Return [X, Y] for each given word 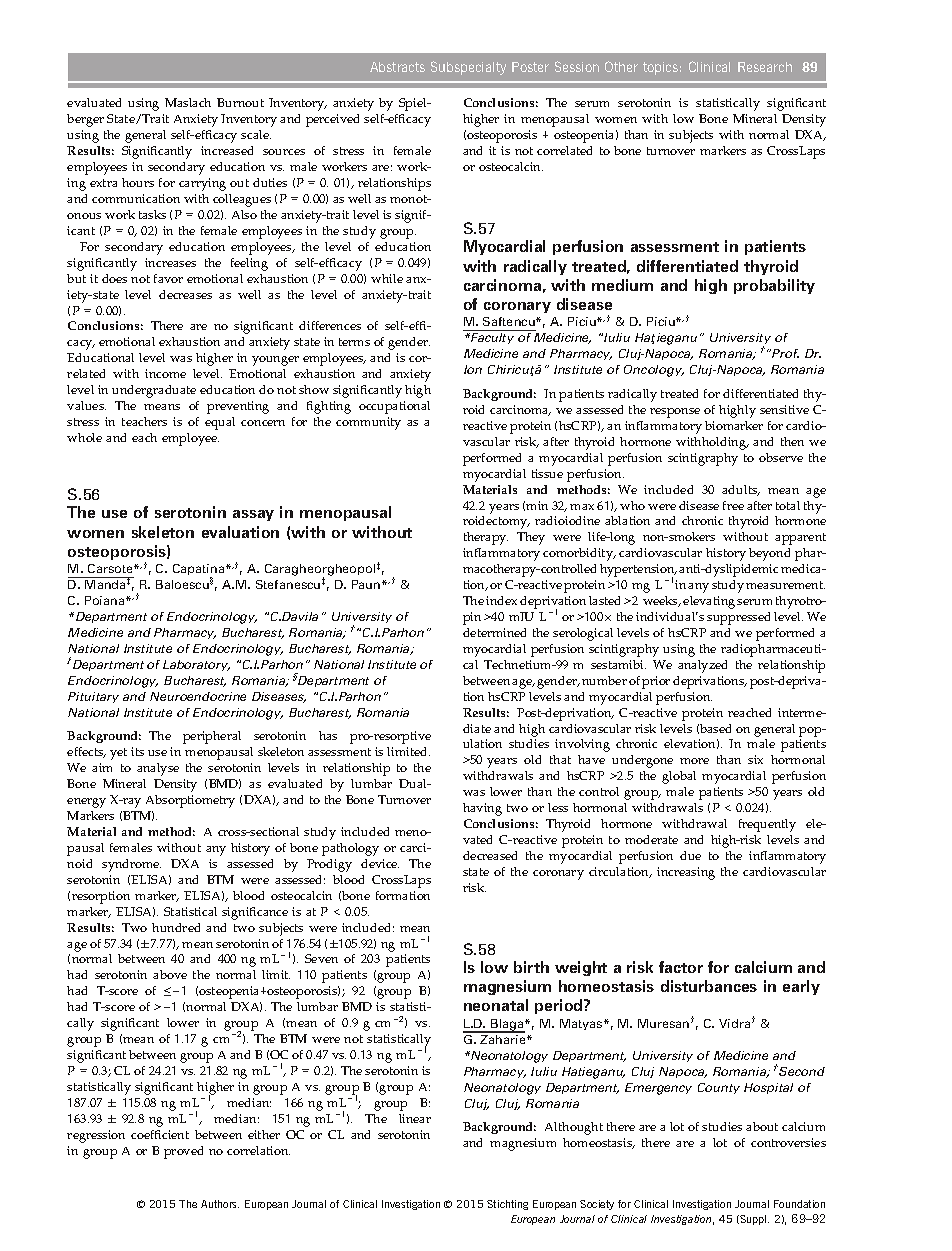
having [482, 809]
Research [765, 67]
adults [741, 490]
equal [220, 423]
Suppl [753, 1220]
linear [415, 1118]
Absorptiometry [190, 801]
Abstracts [397, 67]
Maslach [188, 102]
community [368, 423]
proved [183, 1152]
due [690, 855]
